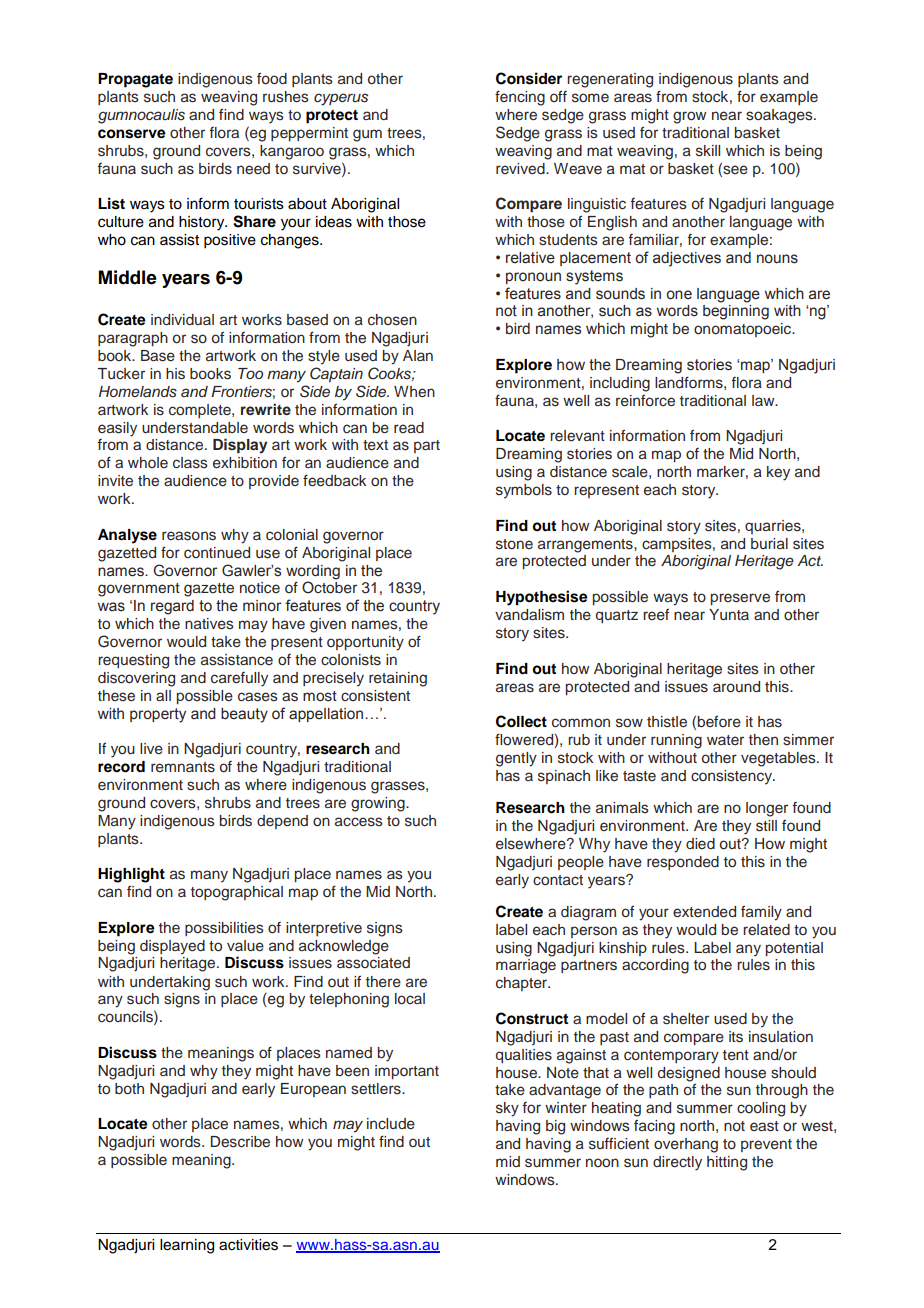 The width and height of the page is (924, 1308). Describe the element at coordinates (727, 1163) in the page. I see `hitting` at that location.
